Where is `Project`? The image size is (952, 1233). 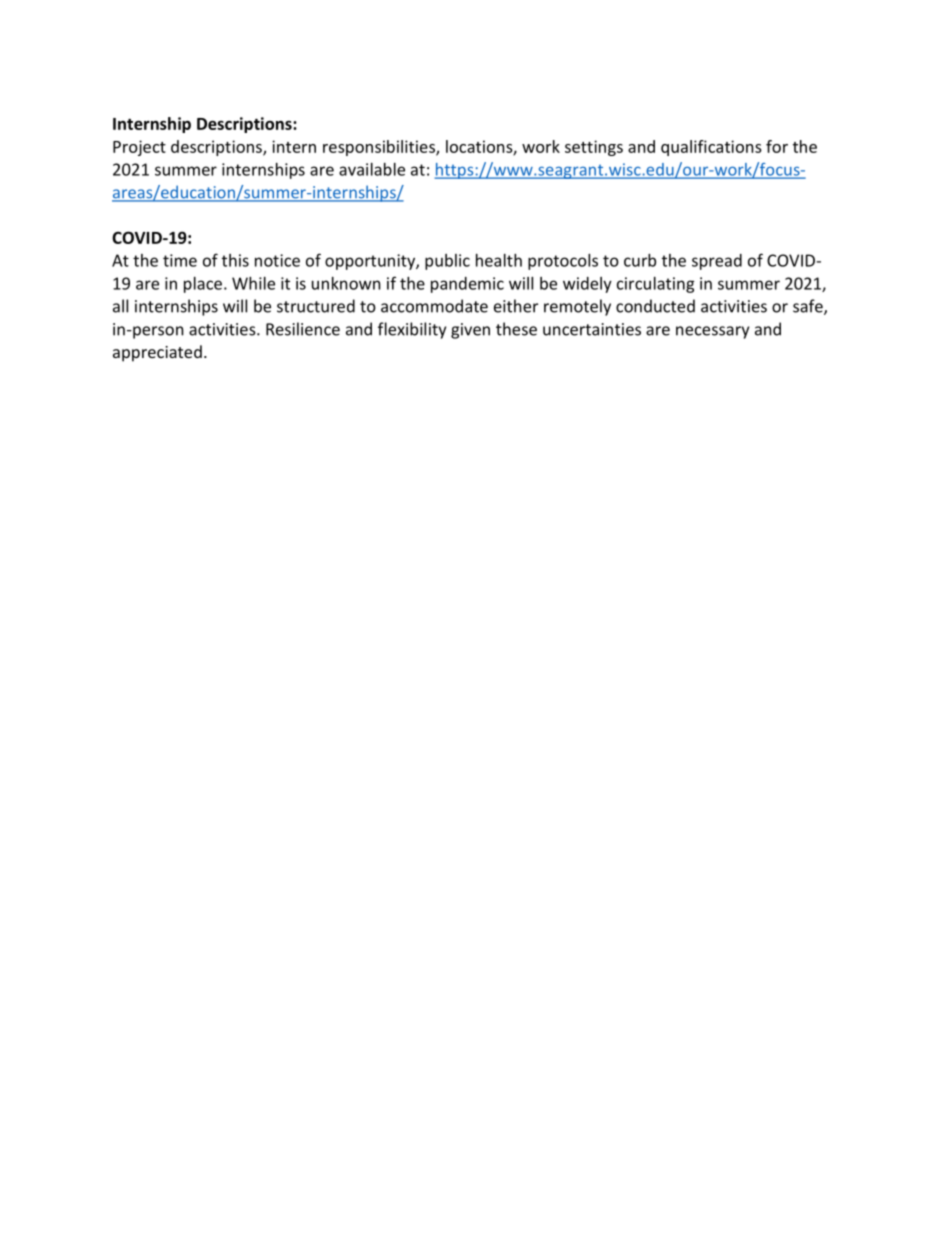 Project is located at coordinates (139, 148).
